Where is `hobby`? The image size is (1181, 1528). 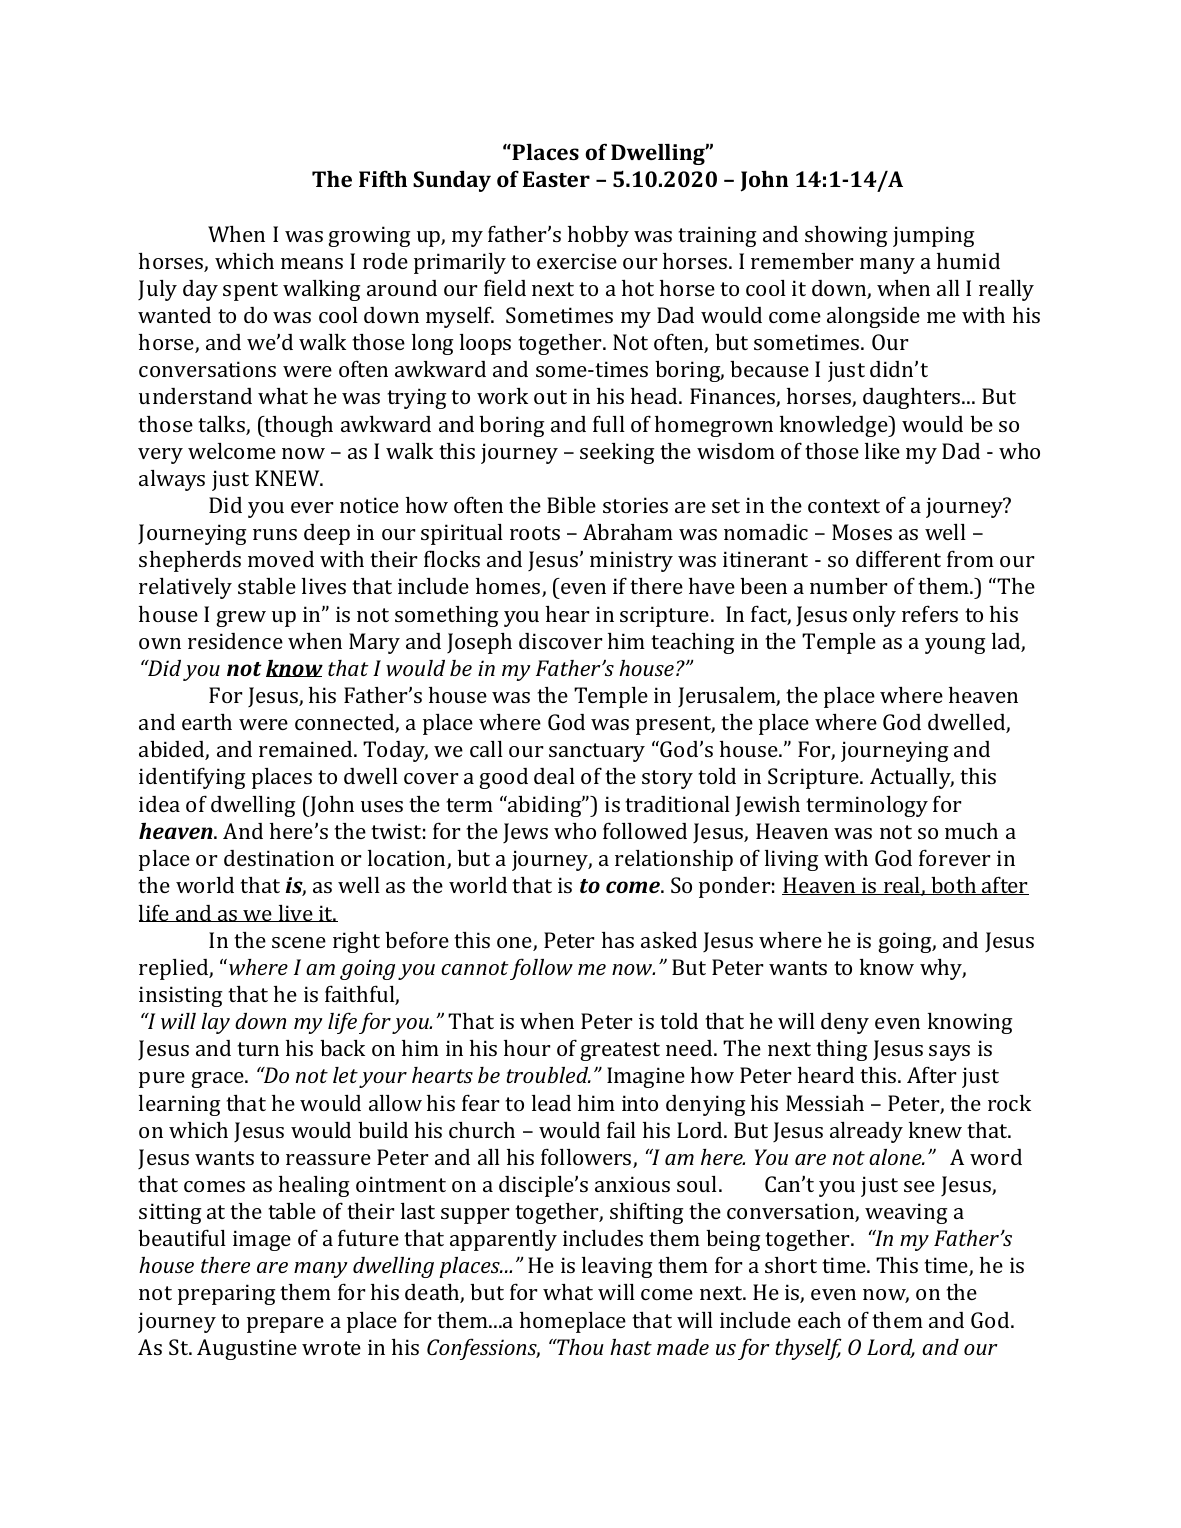
hobby is located at coordinates (598, 236).
